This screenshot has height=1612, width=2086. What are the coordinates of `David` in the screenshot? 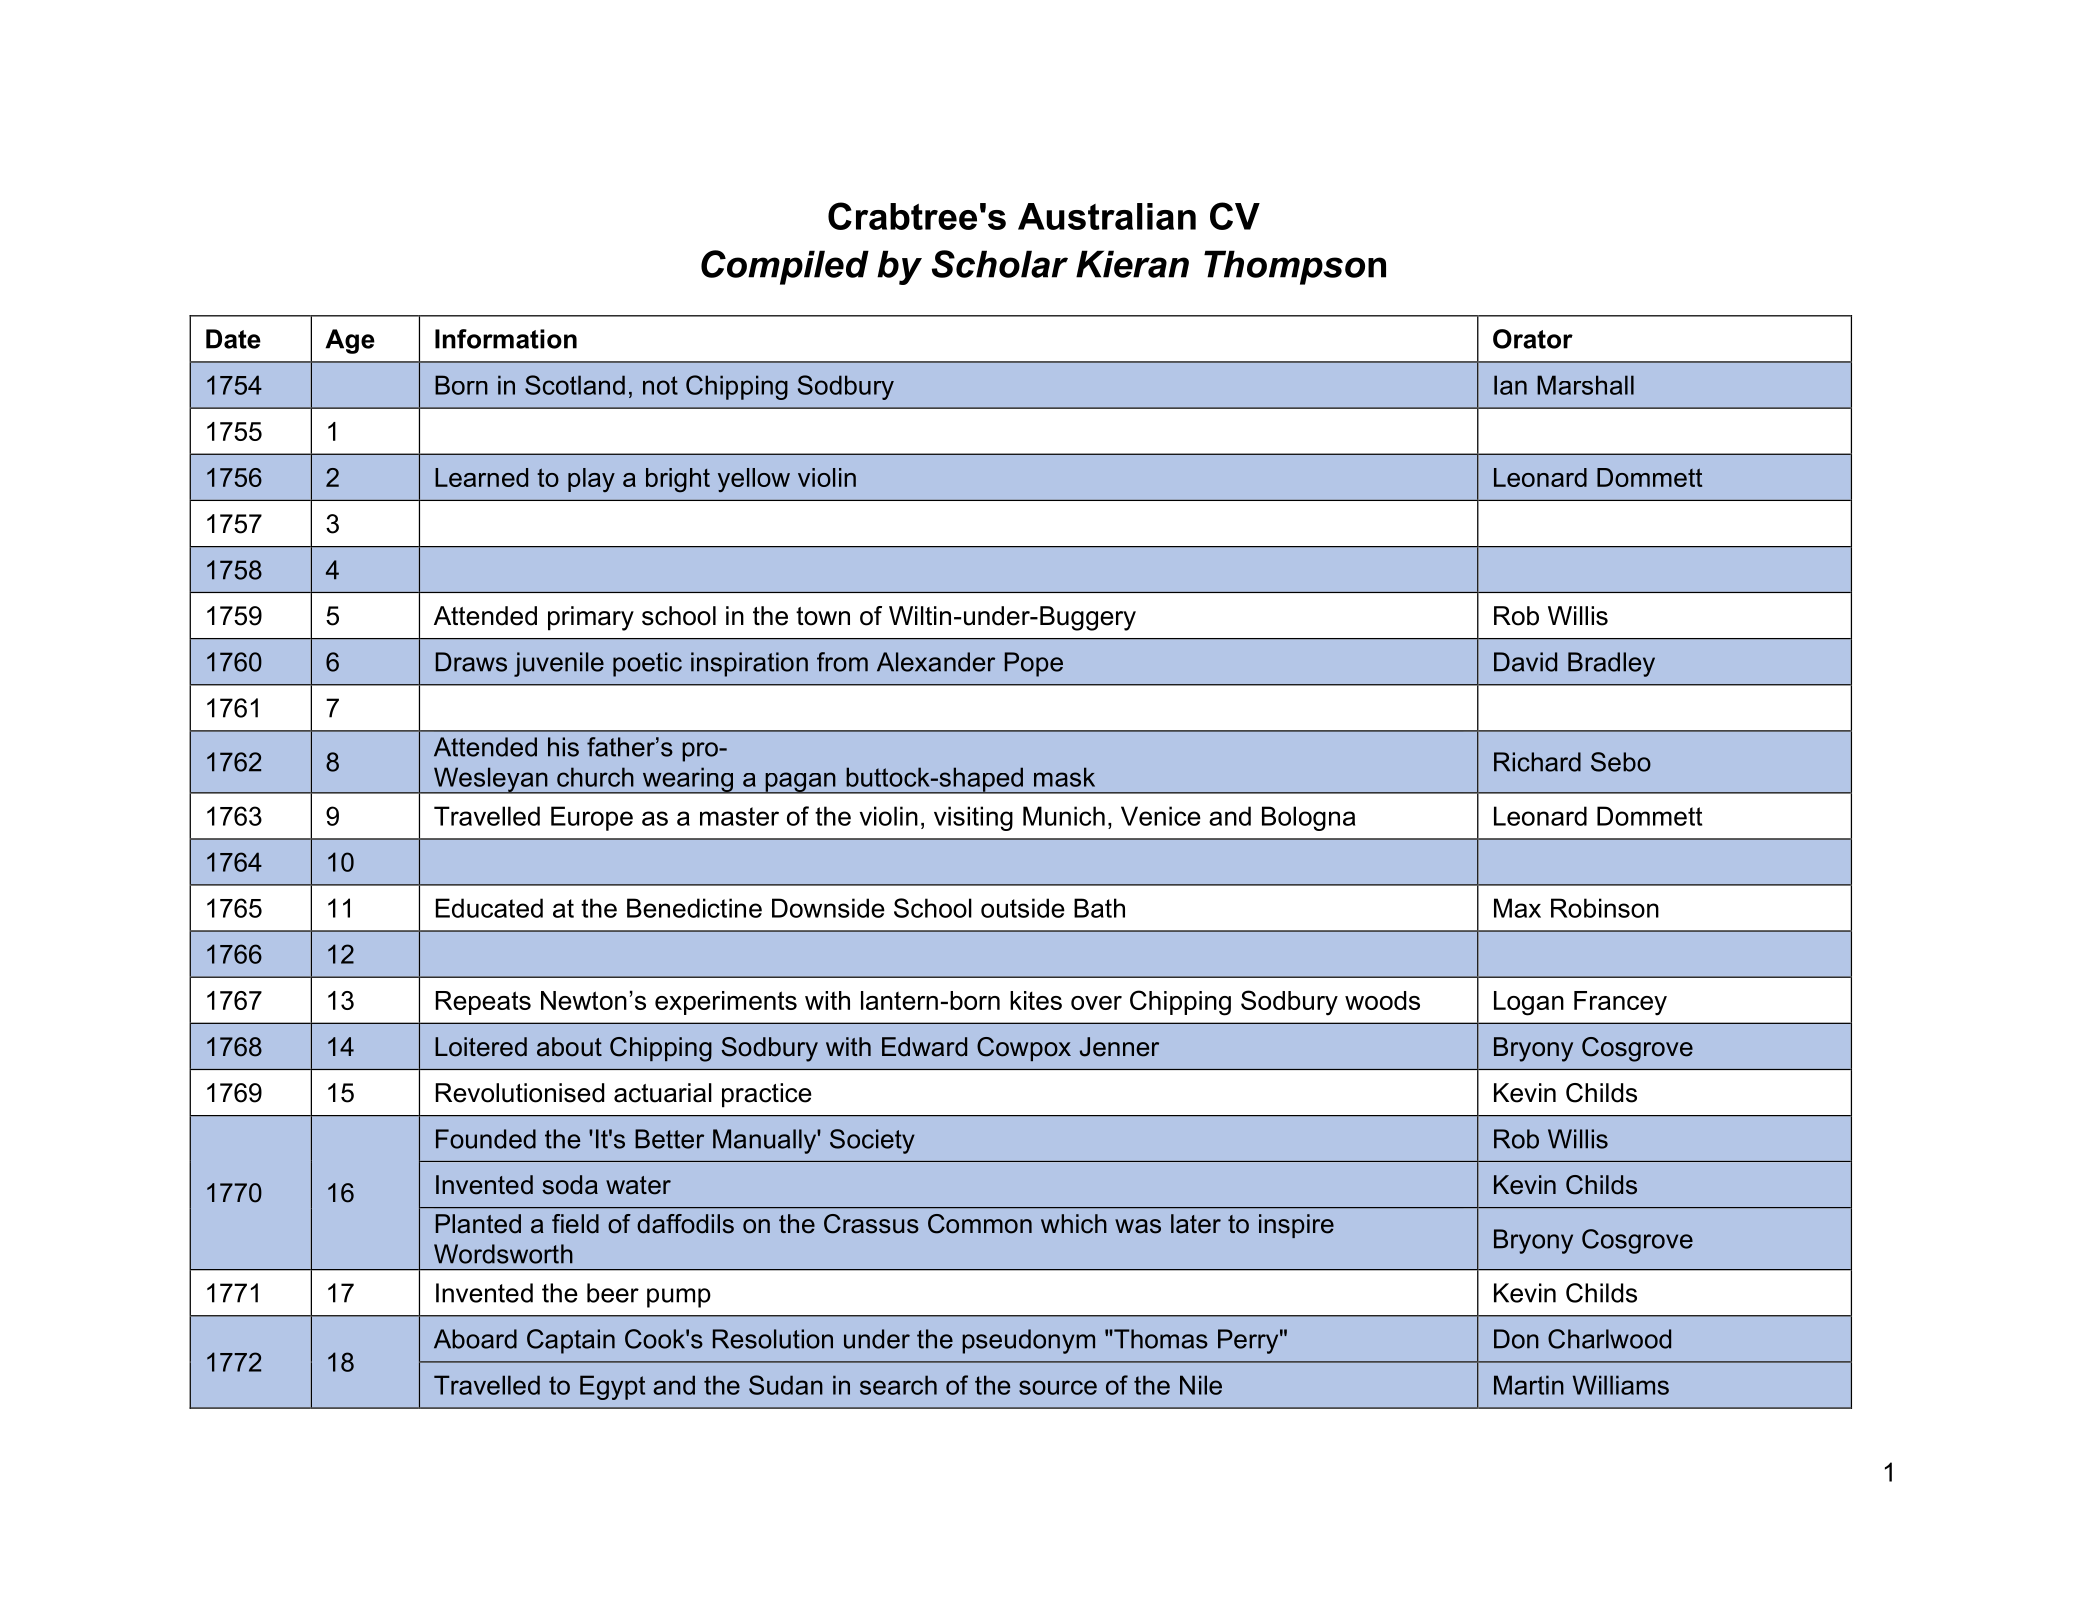 It's located at (1525, 662).
